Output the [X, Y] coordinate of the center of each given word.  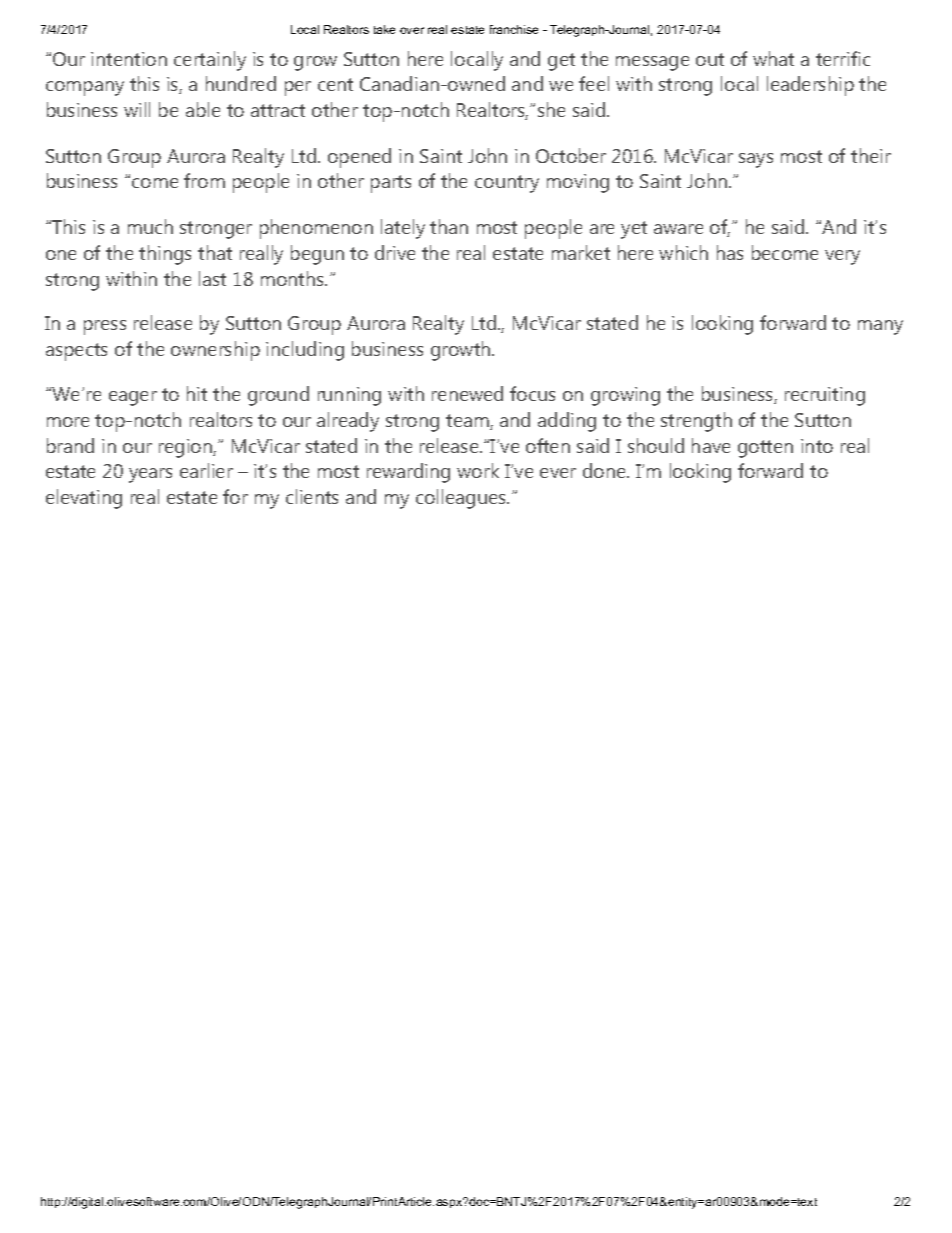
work [478, 470]
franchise [514, 29]
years [150, 475]
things [165, 255]
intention [129, 59]
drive [395, 252]
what [773, 58]
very [842, 257]
